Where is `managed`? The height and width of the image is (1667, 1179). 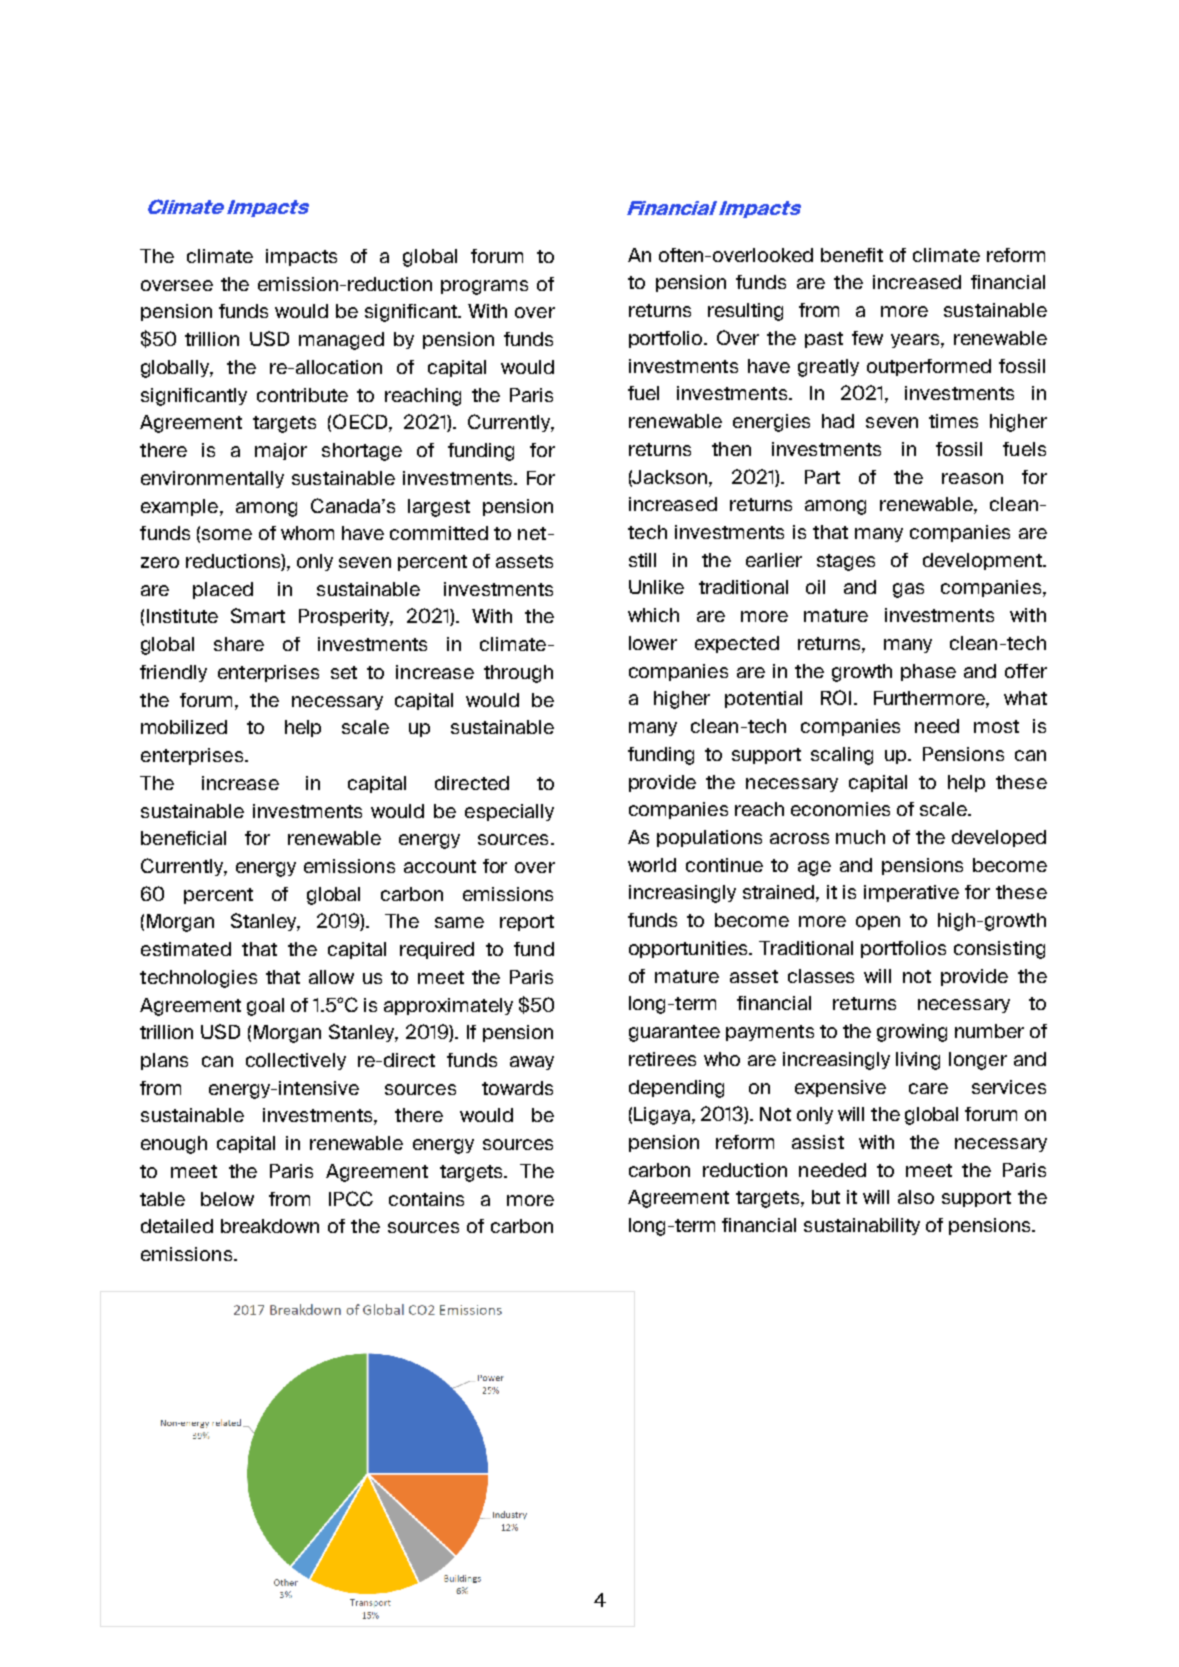 managed is located at coordinates (341, 341).
